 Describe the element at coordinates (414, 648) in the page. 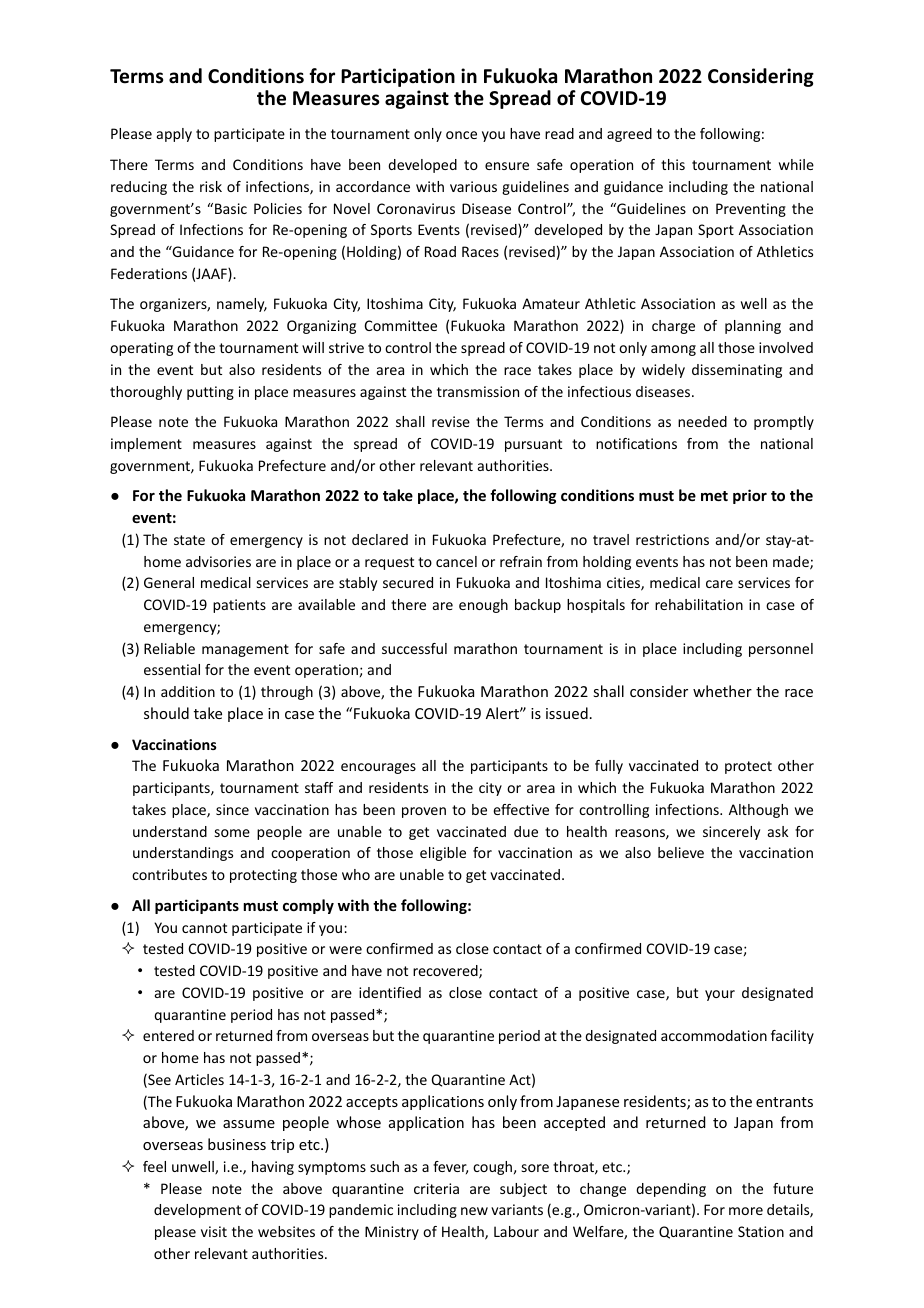

I see `successful` at that location.
